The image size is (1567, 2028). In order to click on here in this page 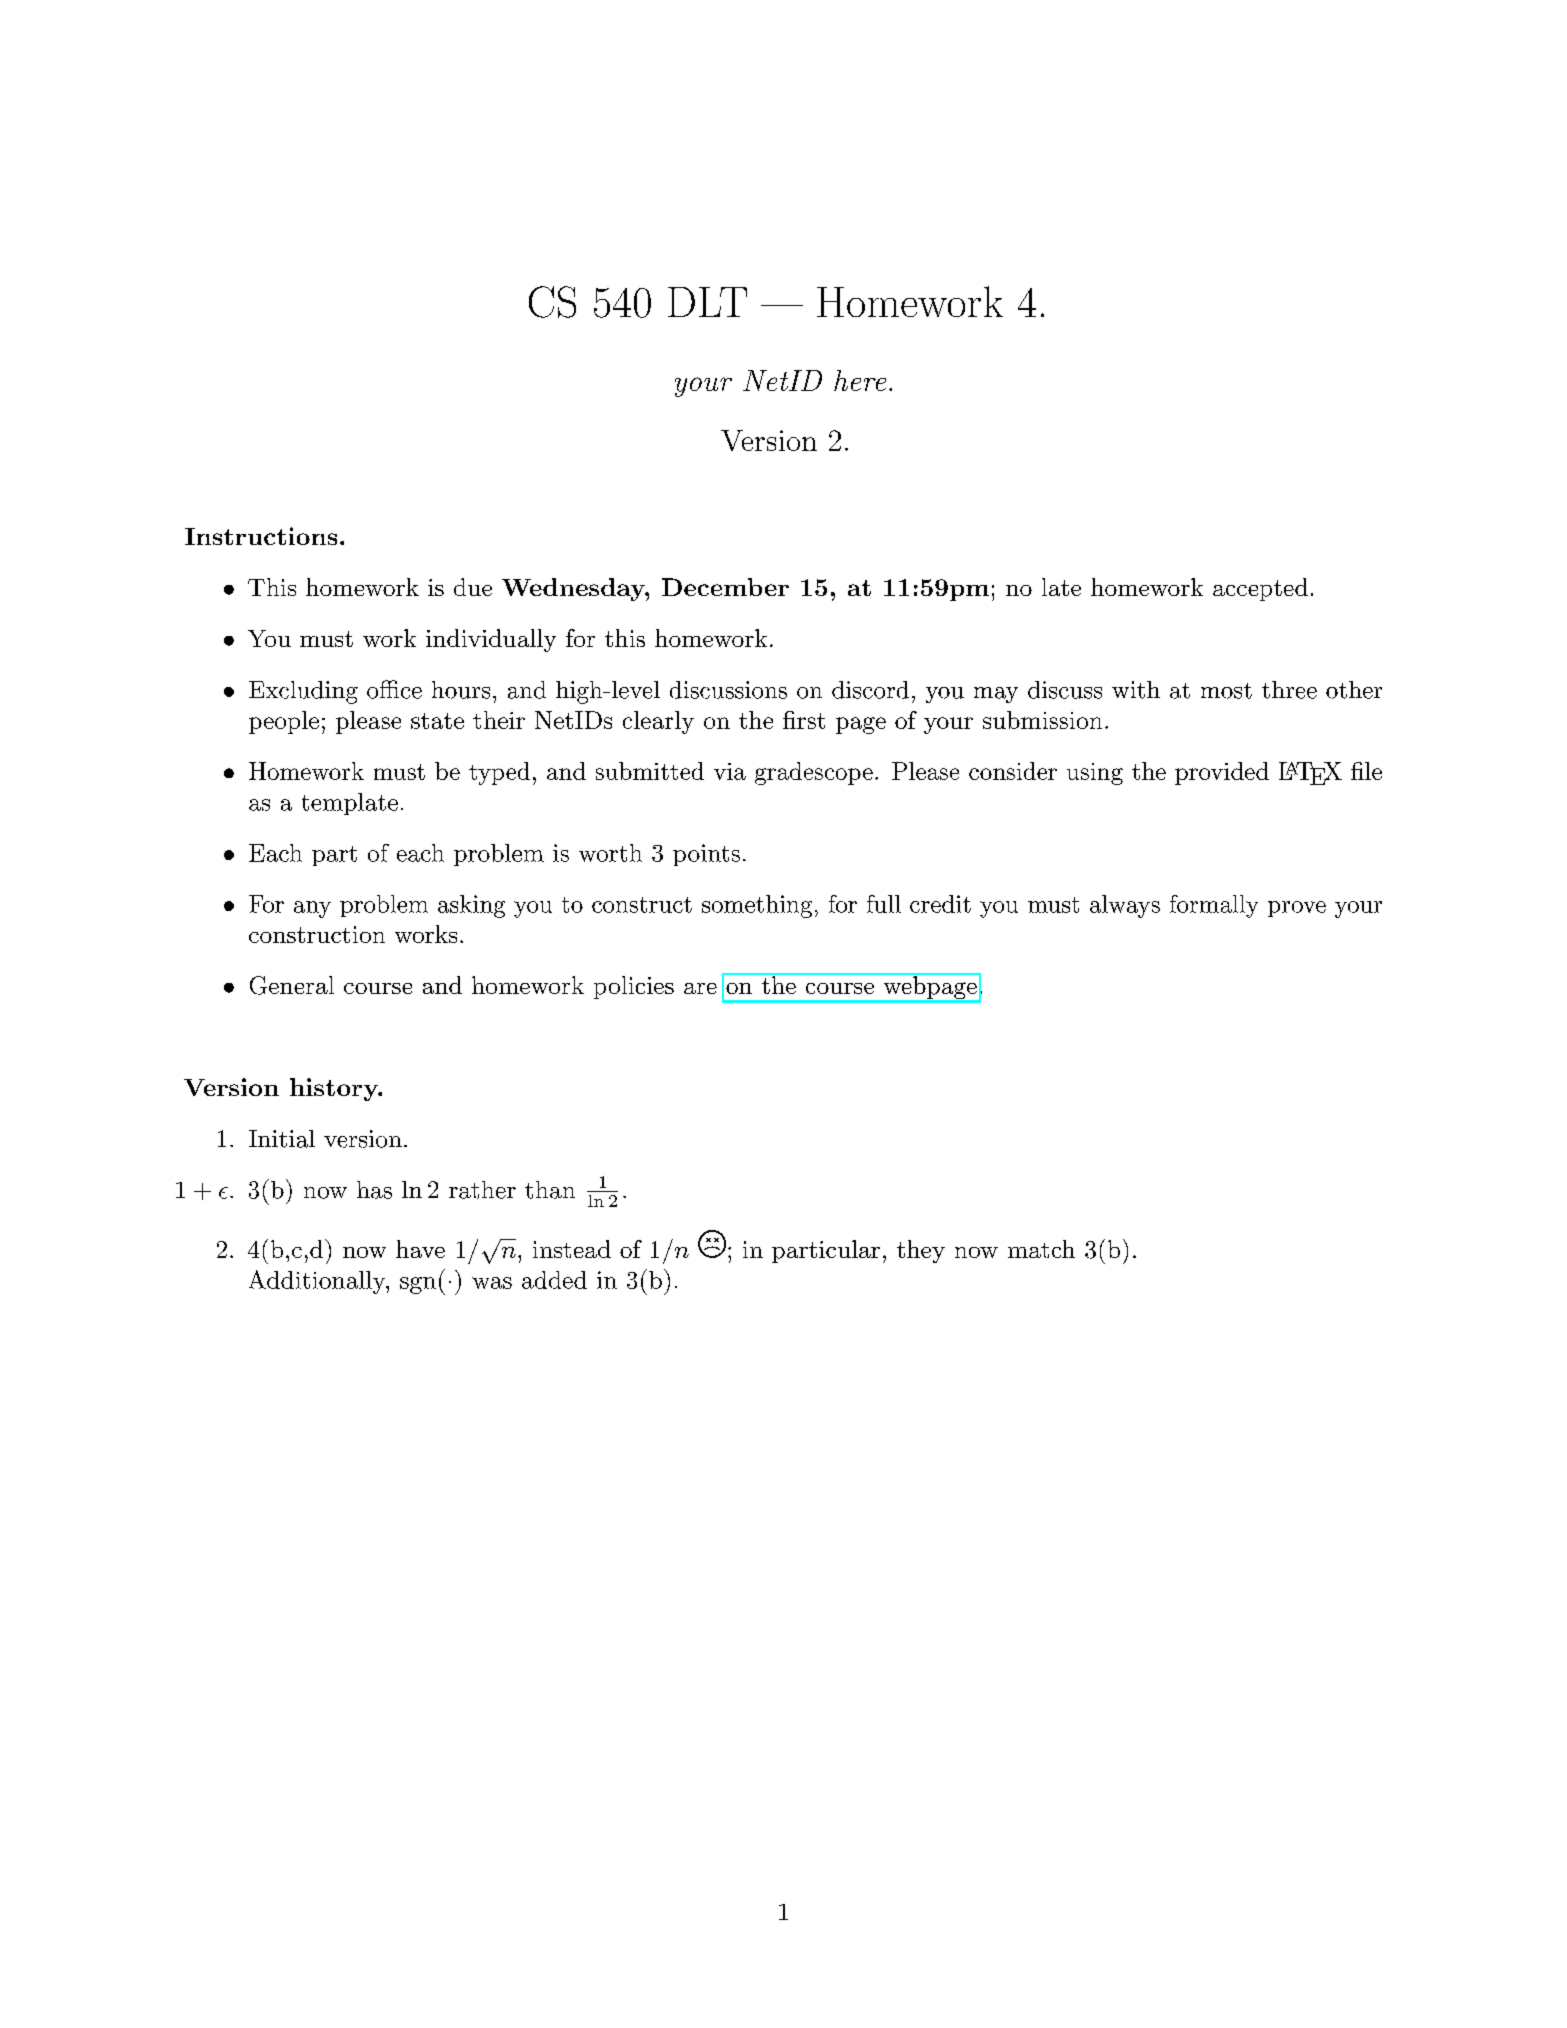, I will do `click(860, 380)`.
